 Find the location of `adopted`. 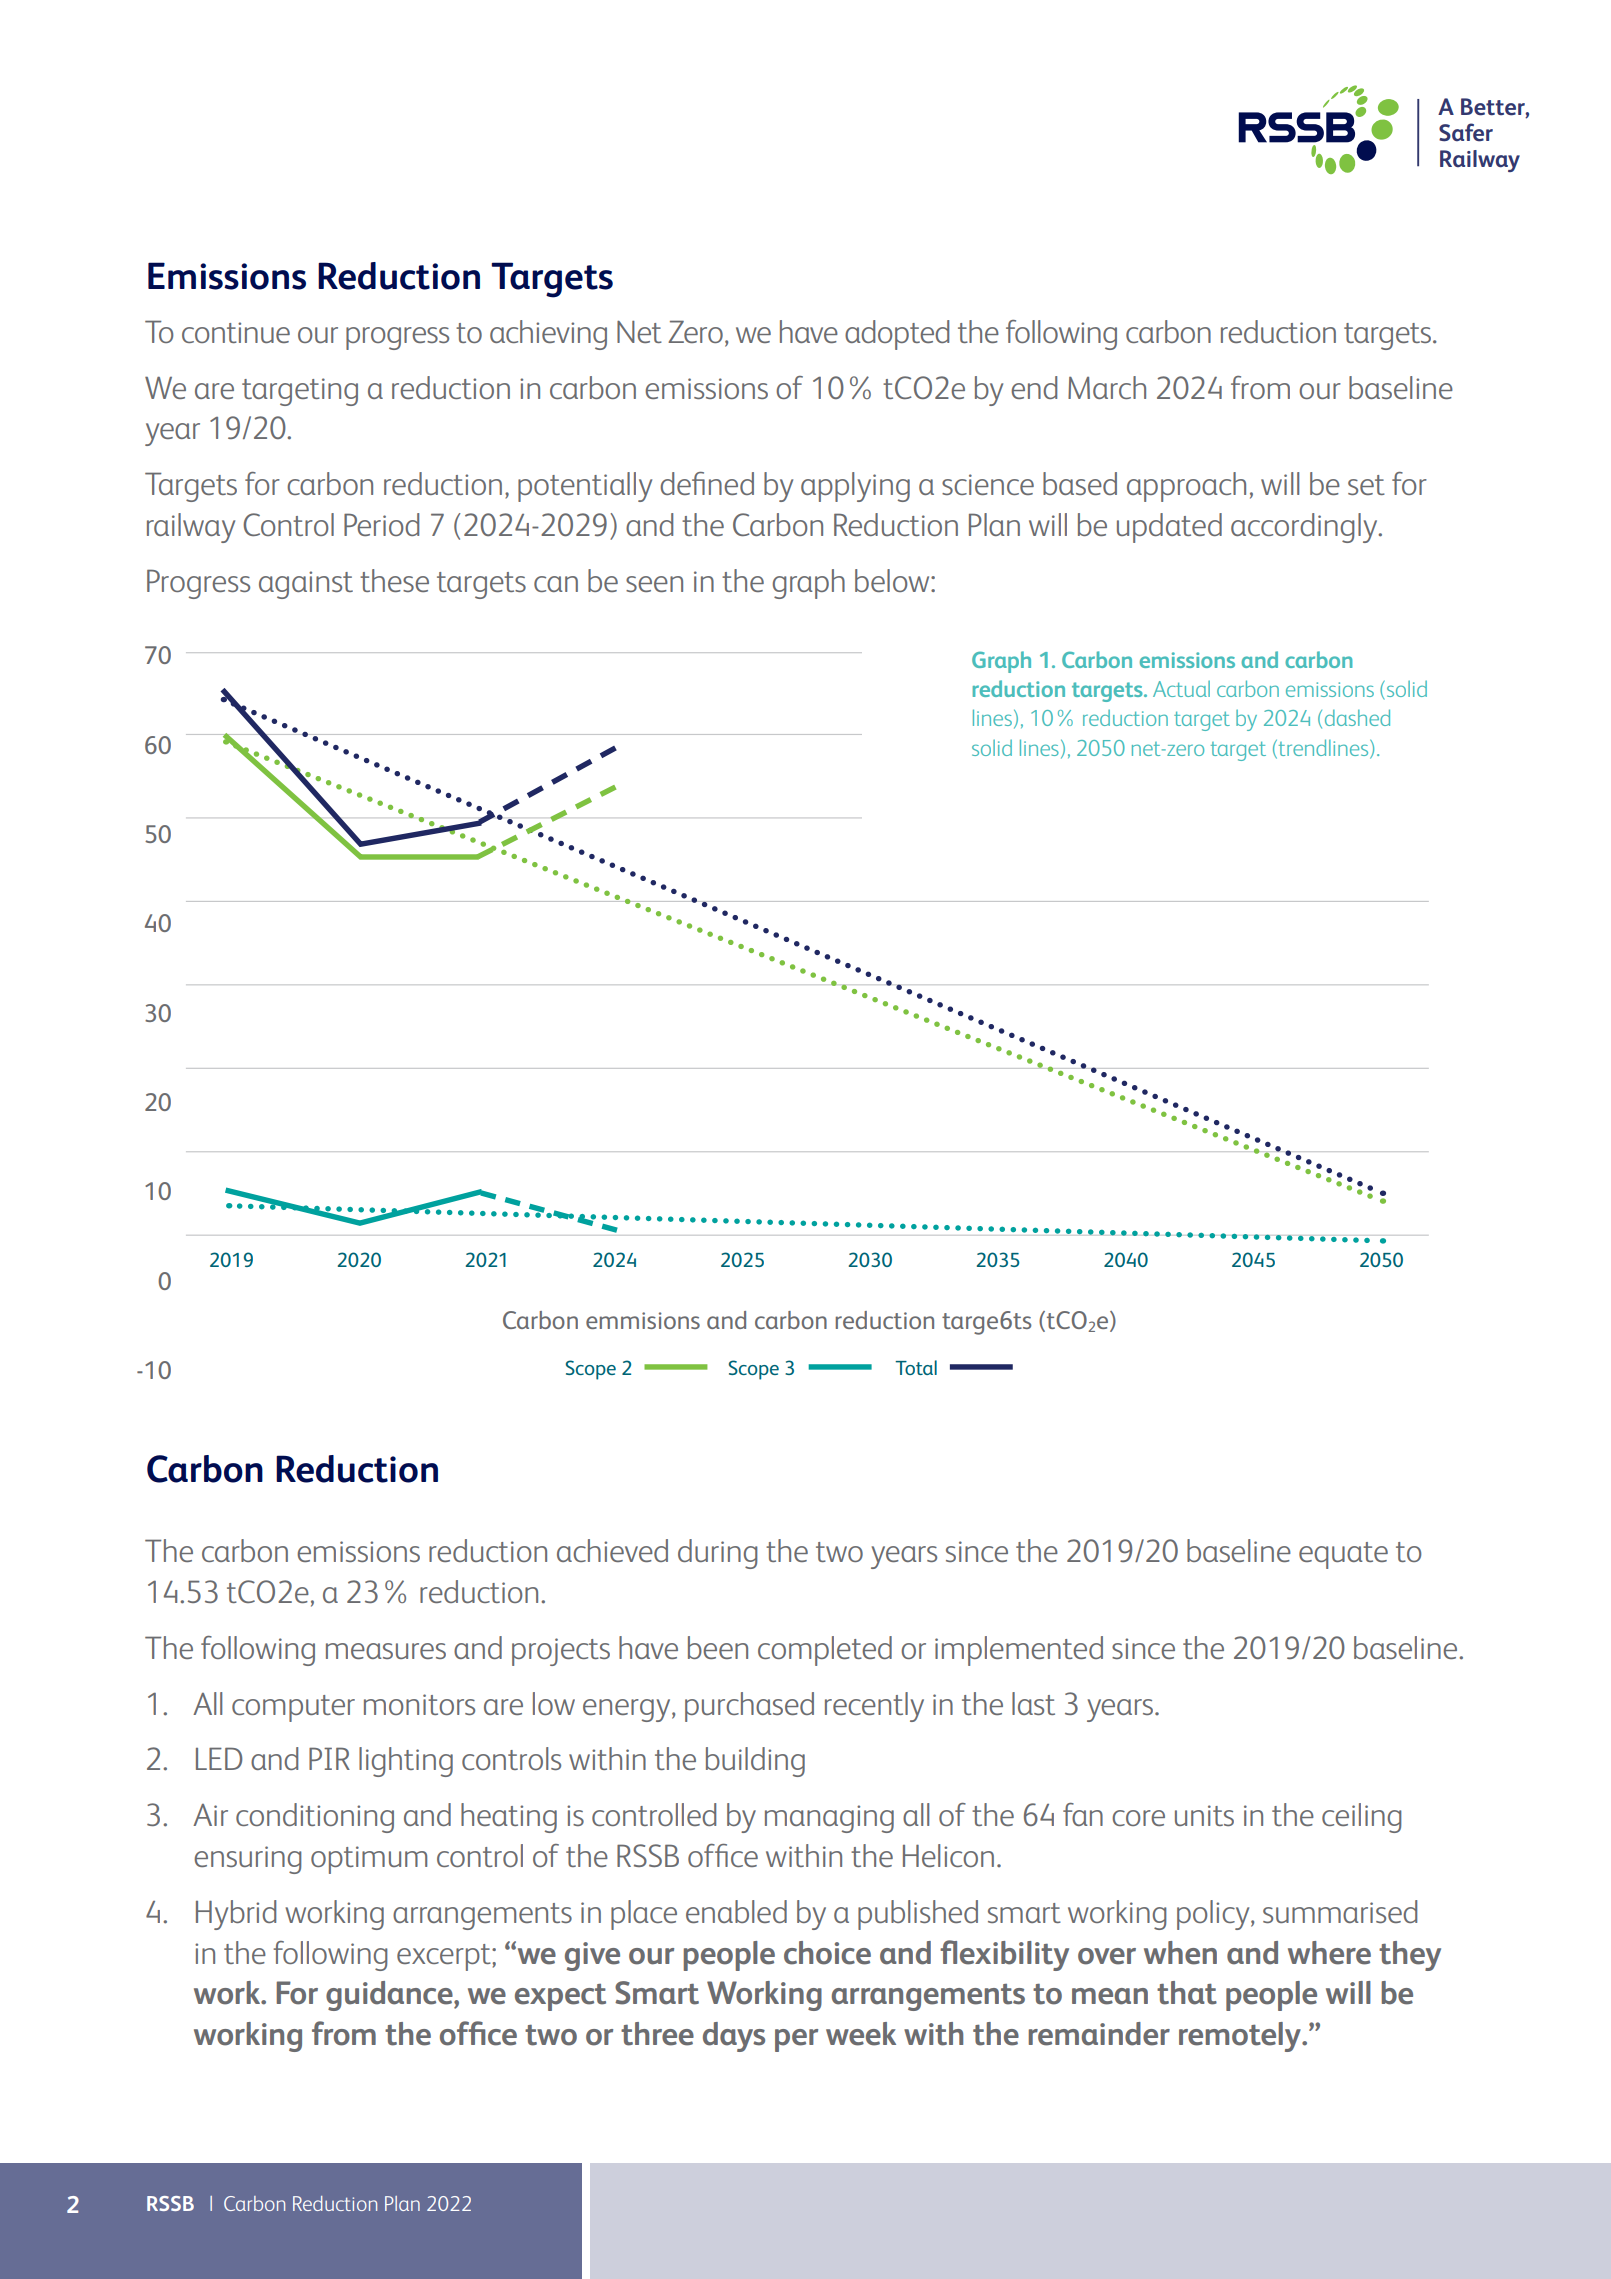

adopted is located at coordinates (897, 335).
